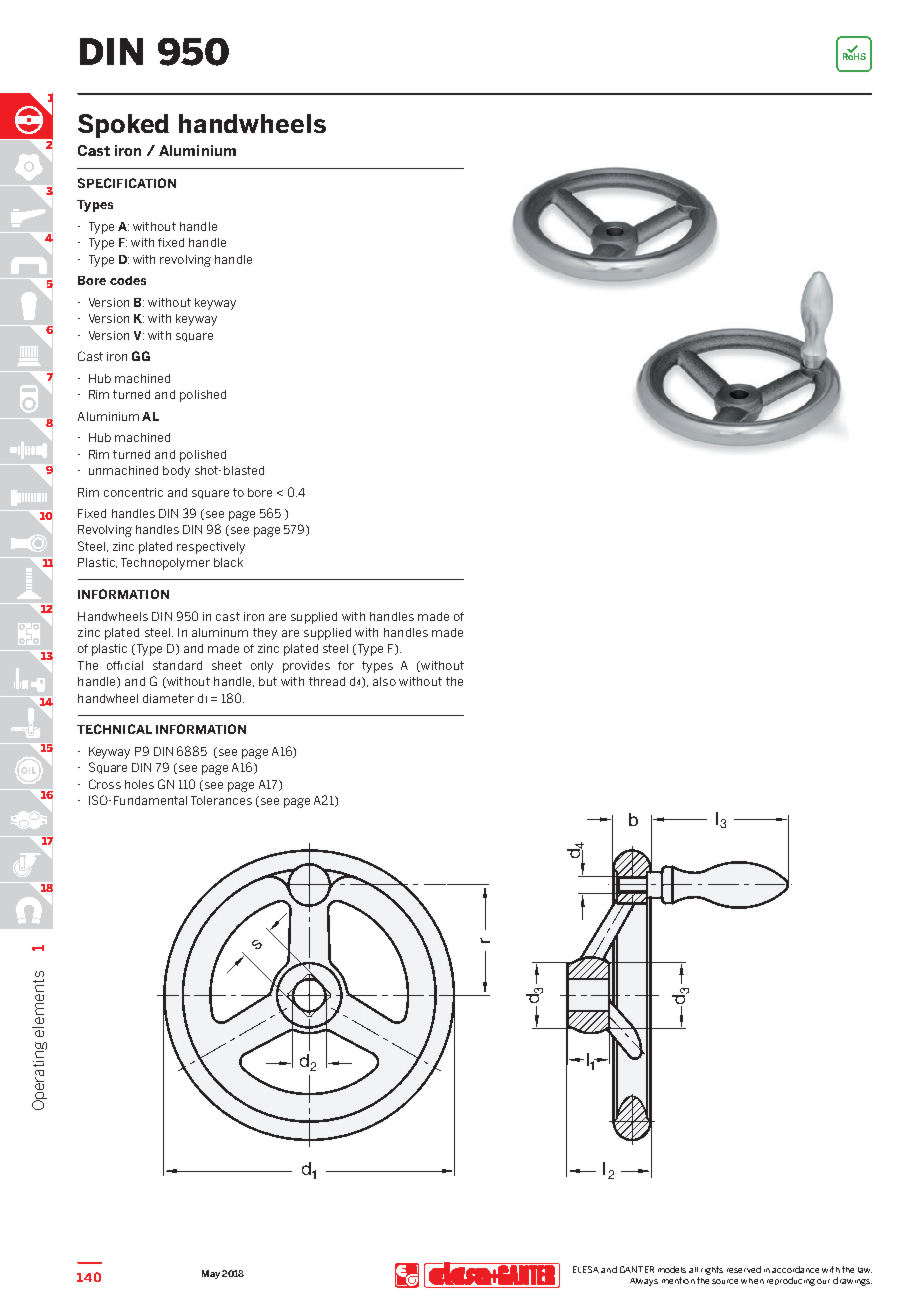  Describe the element at coordinates (211, 548) in the screenshot. I see `respectively` at that location.
